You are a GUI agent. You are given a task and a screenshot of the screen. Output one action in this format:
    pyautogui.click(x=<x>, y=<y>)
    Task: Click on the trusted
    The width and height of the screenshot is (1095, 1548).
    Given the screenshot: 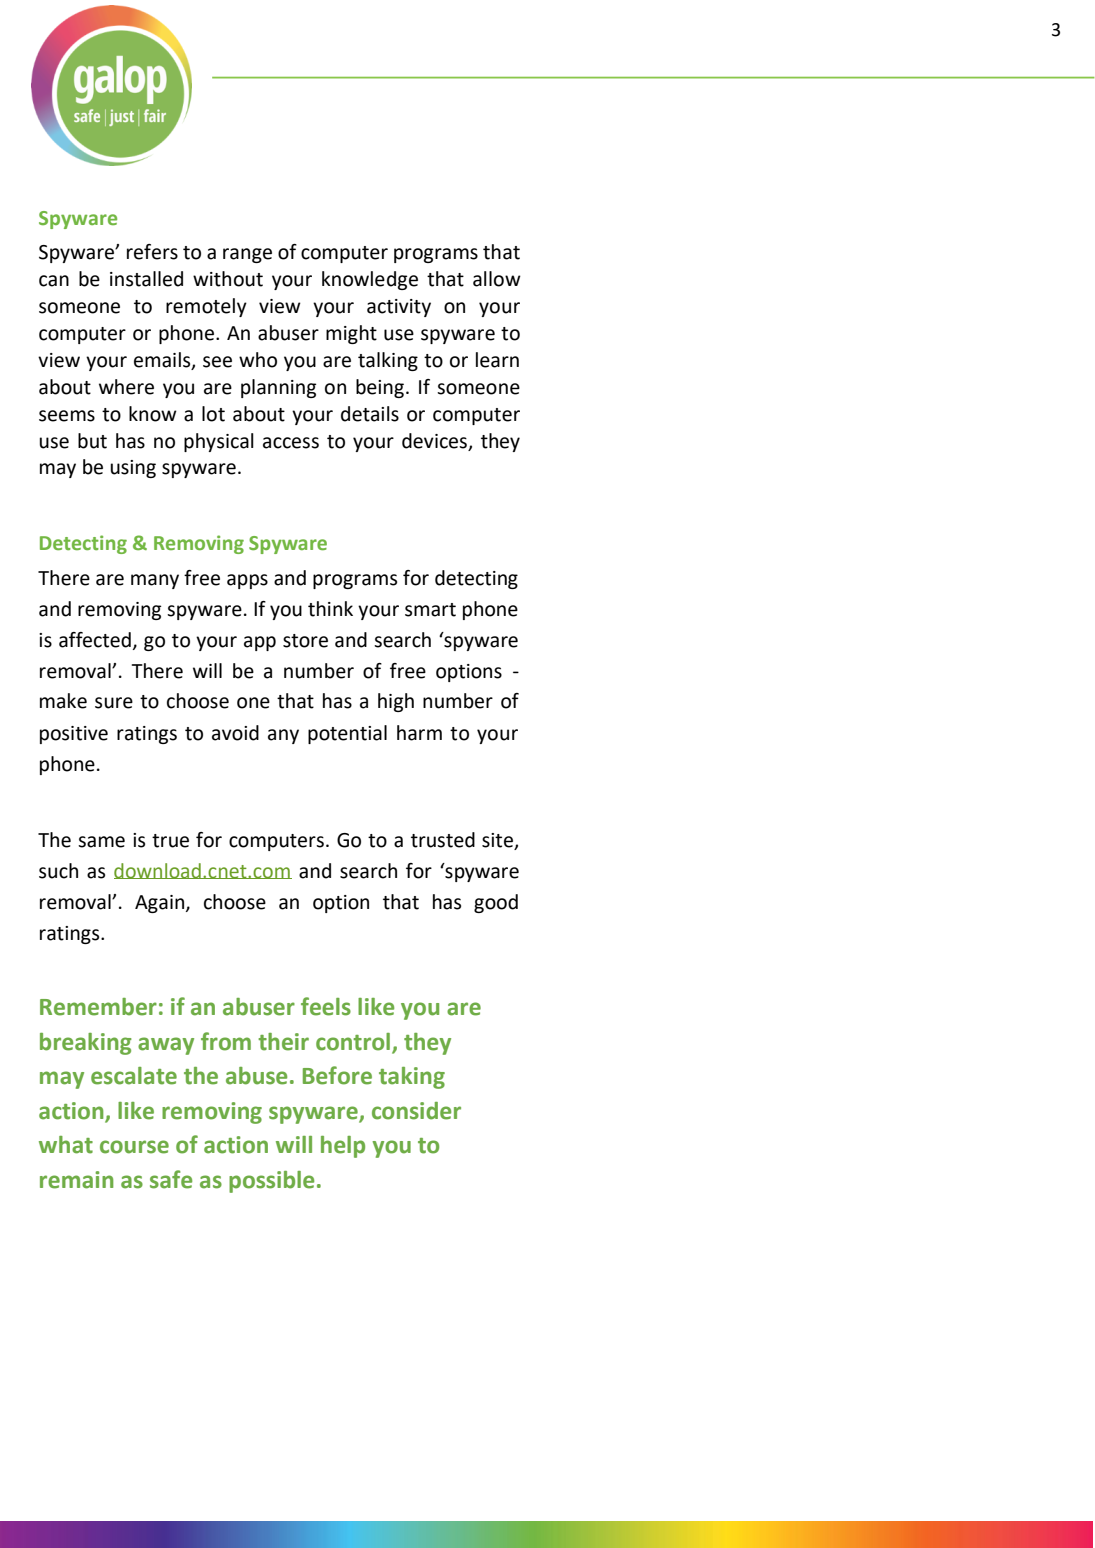 What is the action you would take?
    pyautogui.click(x=443, y=840)
